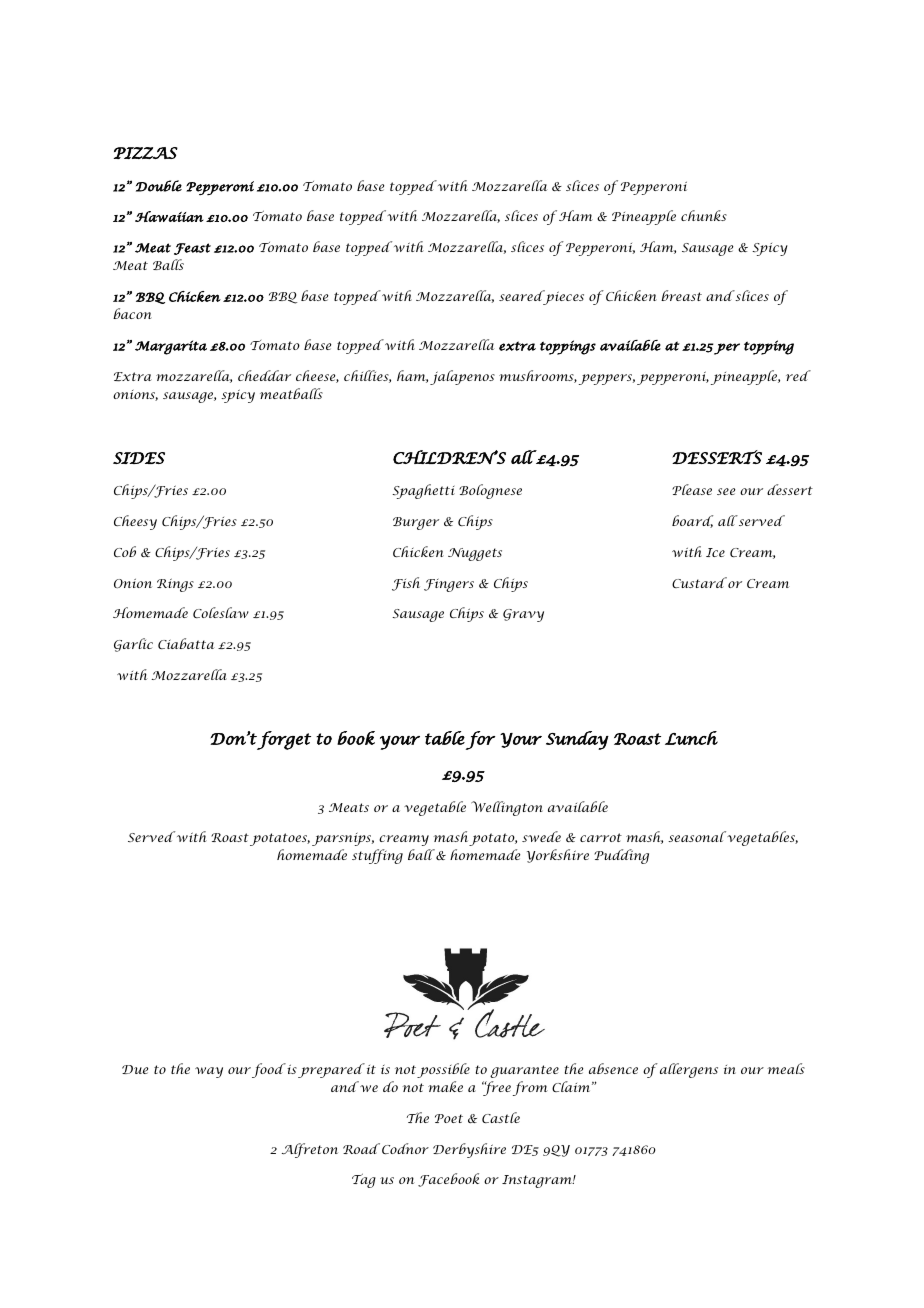  Describe the element at coordinates (507, 808) in the page. I see `Wellington` at that location.
